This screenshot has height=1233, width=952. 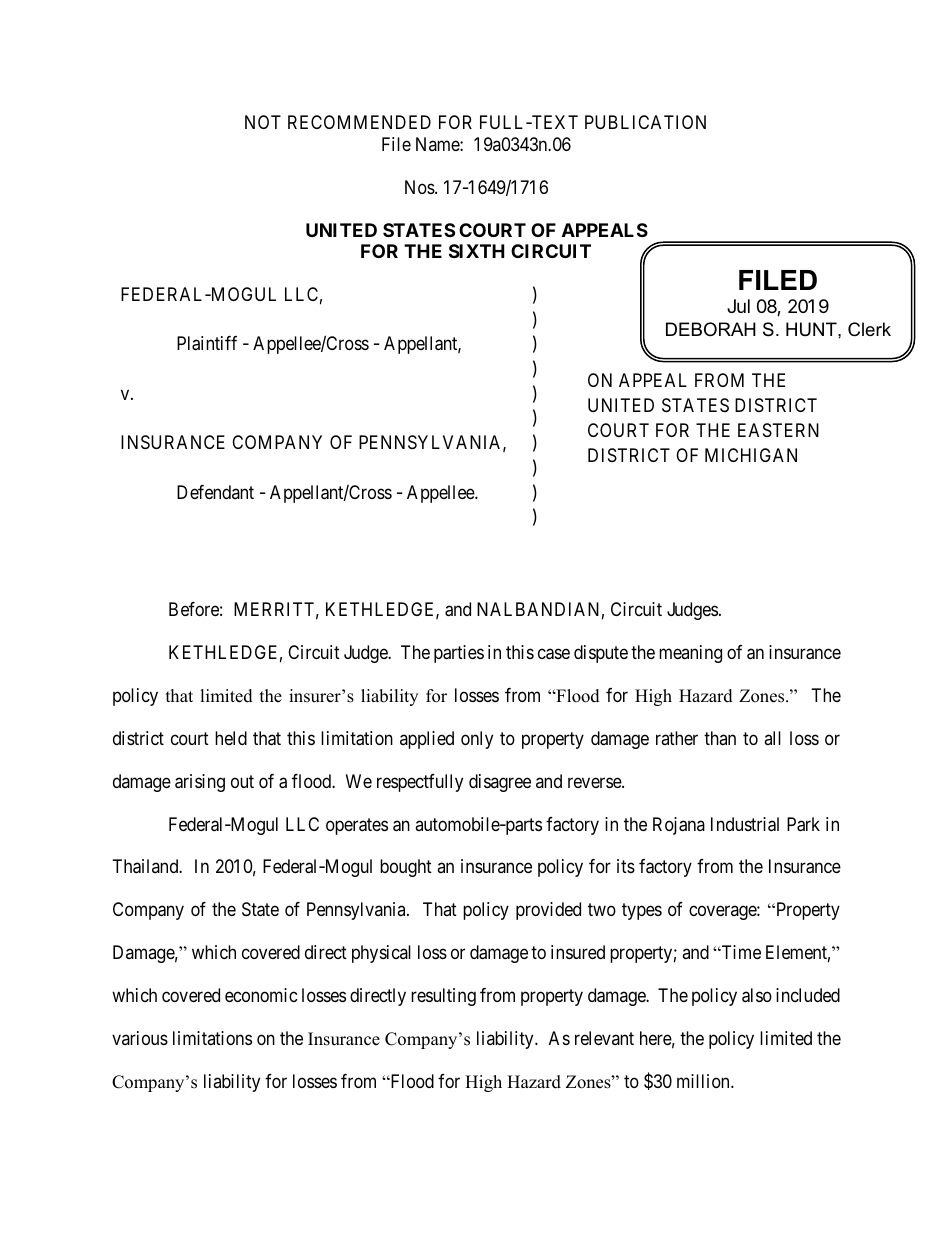 What do you see at coordinates (690, 654) in the screenshot?
I see `meaning` at bounding box center [690, 654].
